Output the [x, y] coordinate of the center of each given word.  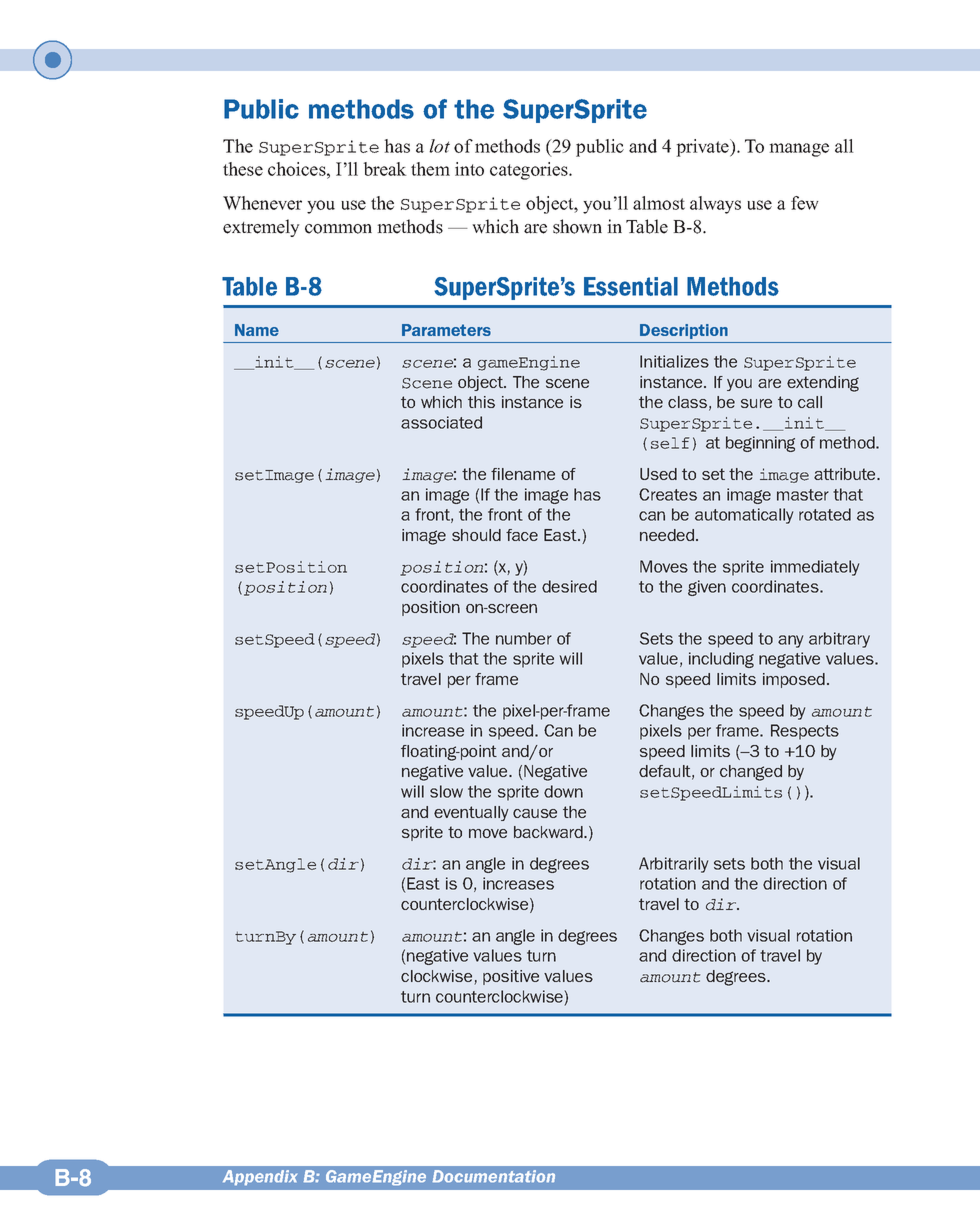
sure [756, 403]
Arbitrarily [673, 865]
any [790, 641]
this [481, 402]
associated [441, 422]
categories [530, 171]
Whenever [262, 203]
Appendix [260, 1177]
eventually [471, 813]
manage [799, 150]
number [524, 638]
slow [446, 791]
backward [549, 832]
